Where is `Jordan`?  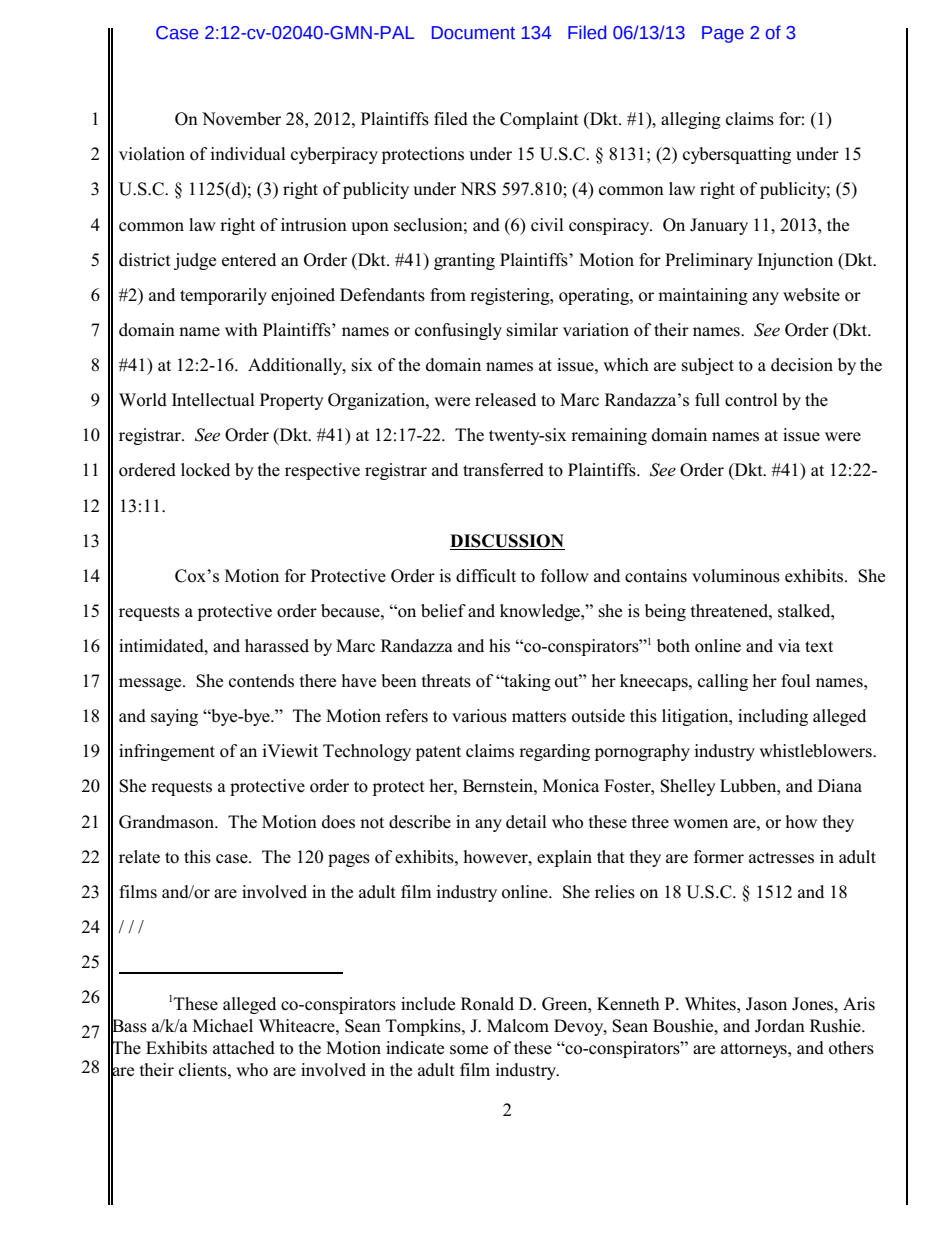
Jordan is located at coordinates (780, 1026).
